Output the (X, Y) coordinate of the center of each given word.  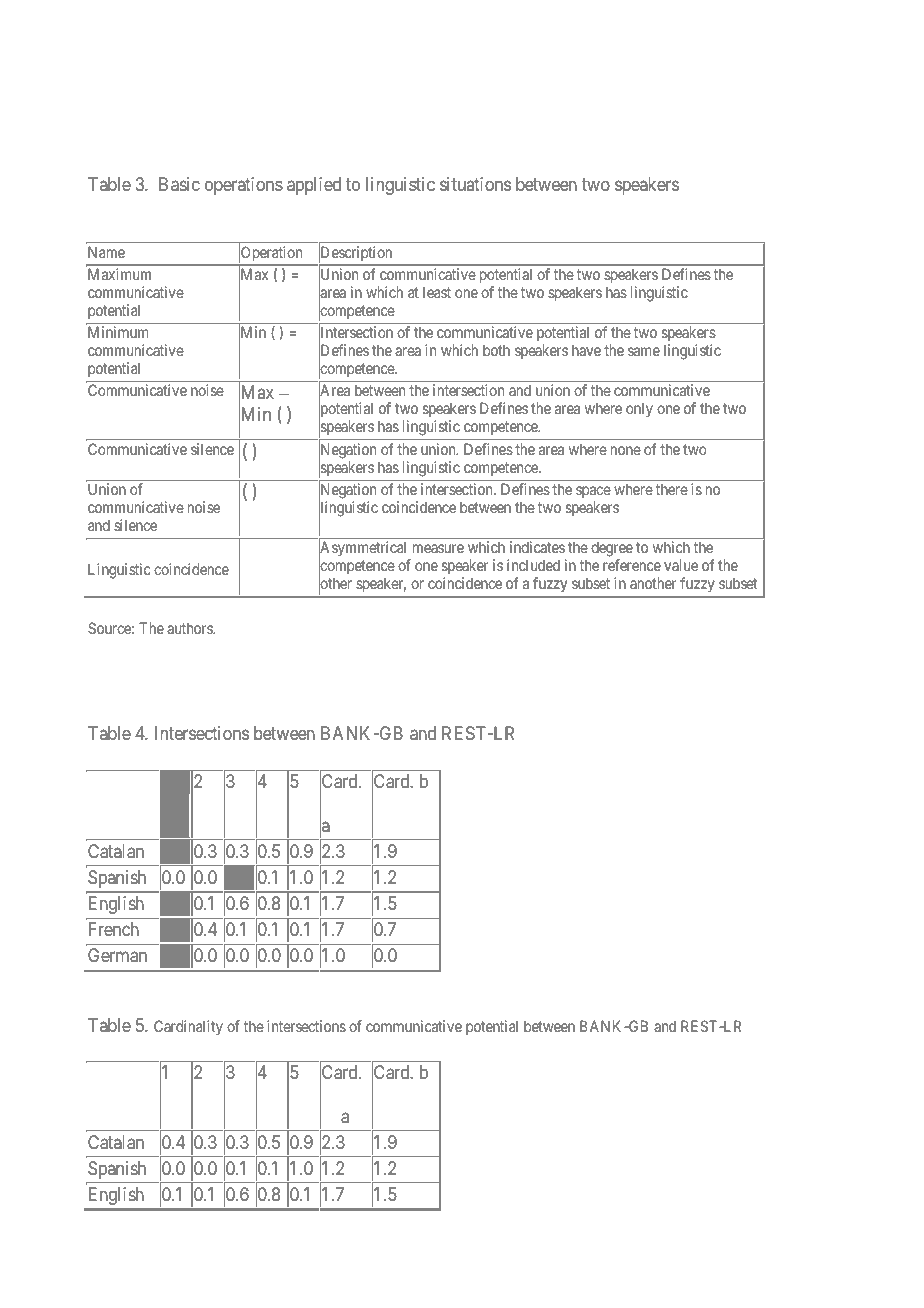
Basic (179, 184)
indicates (537, 547)
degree (612, 550)
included (533, 565)
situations (475, 184)
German (117, 955)
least (437, 292)
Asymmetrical (364, 550)
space (593, 494)
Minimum (118, 332)
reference (632, 565)
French (114, 929)
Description (356, 253)
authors (190, 628)
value (681, 565)
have (586, 350)
